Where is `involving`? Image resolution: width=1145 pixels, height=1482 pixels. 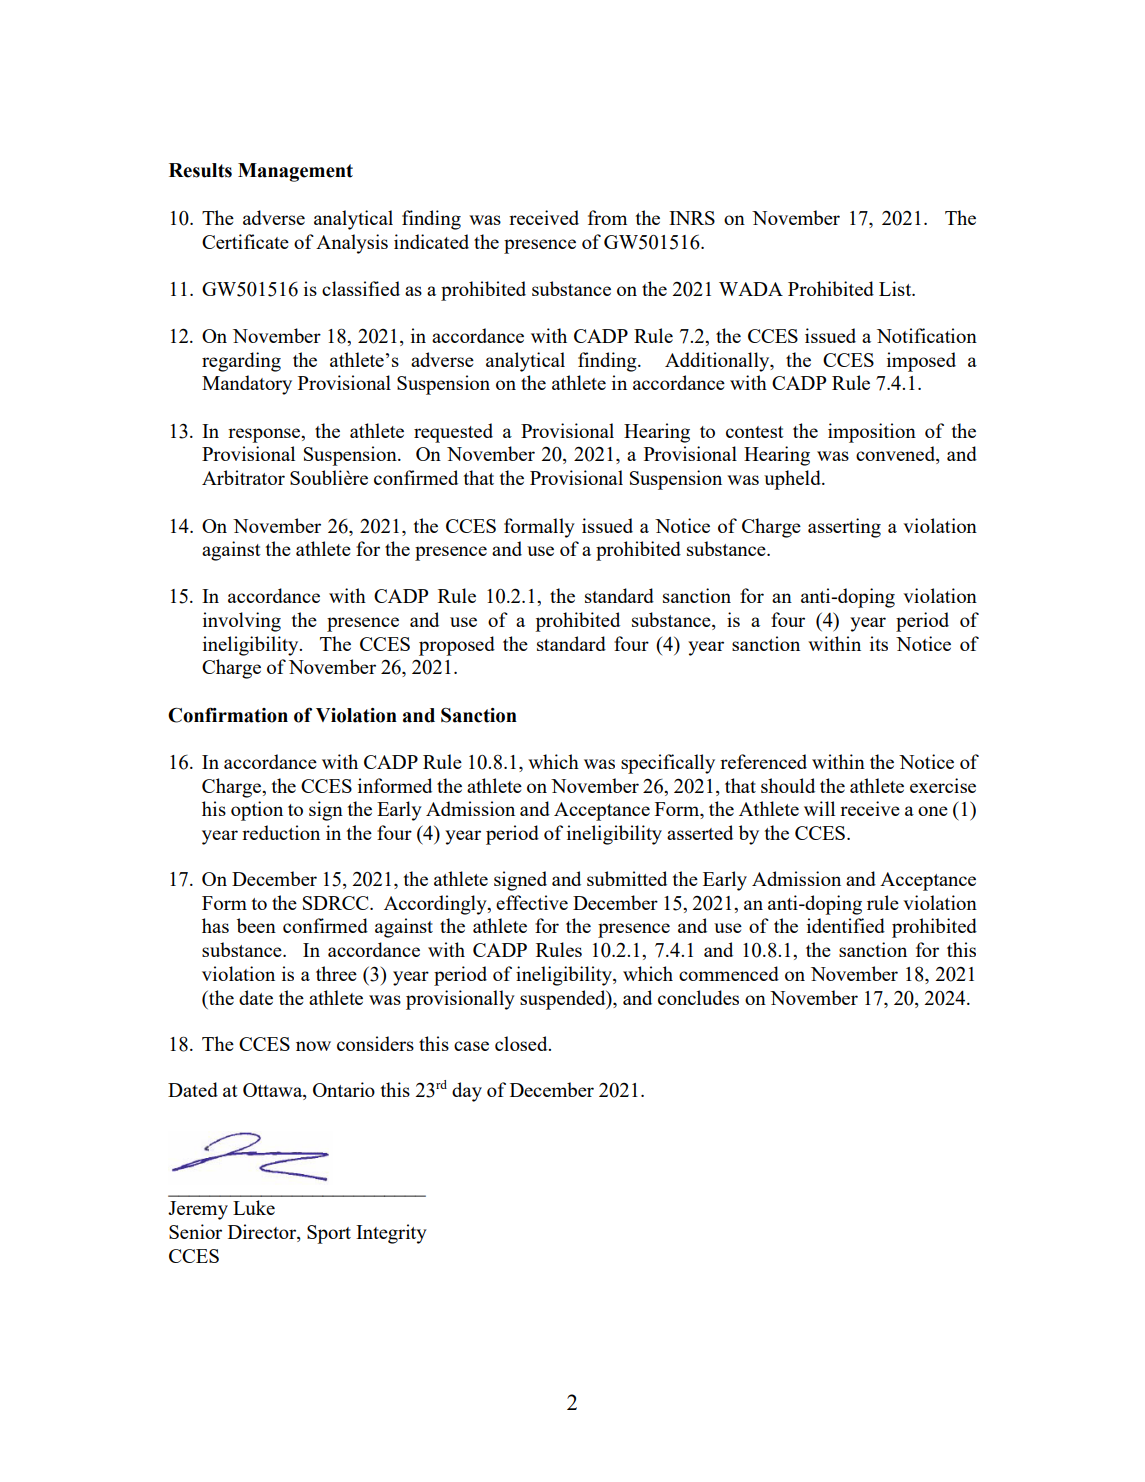
involving is located at coordinates (242, 622).
